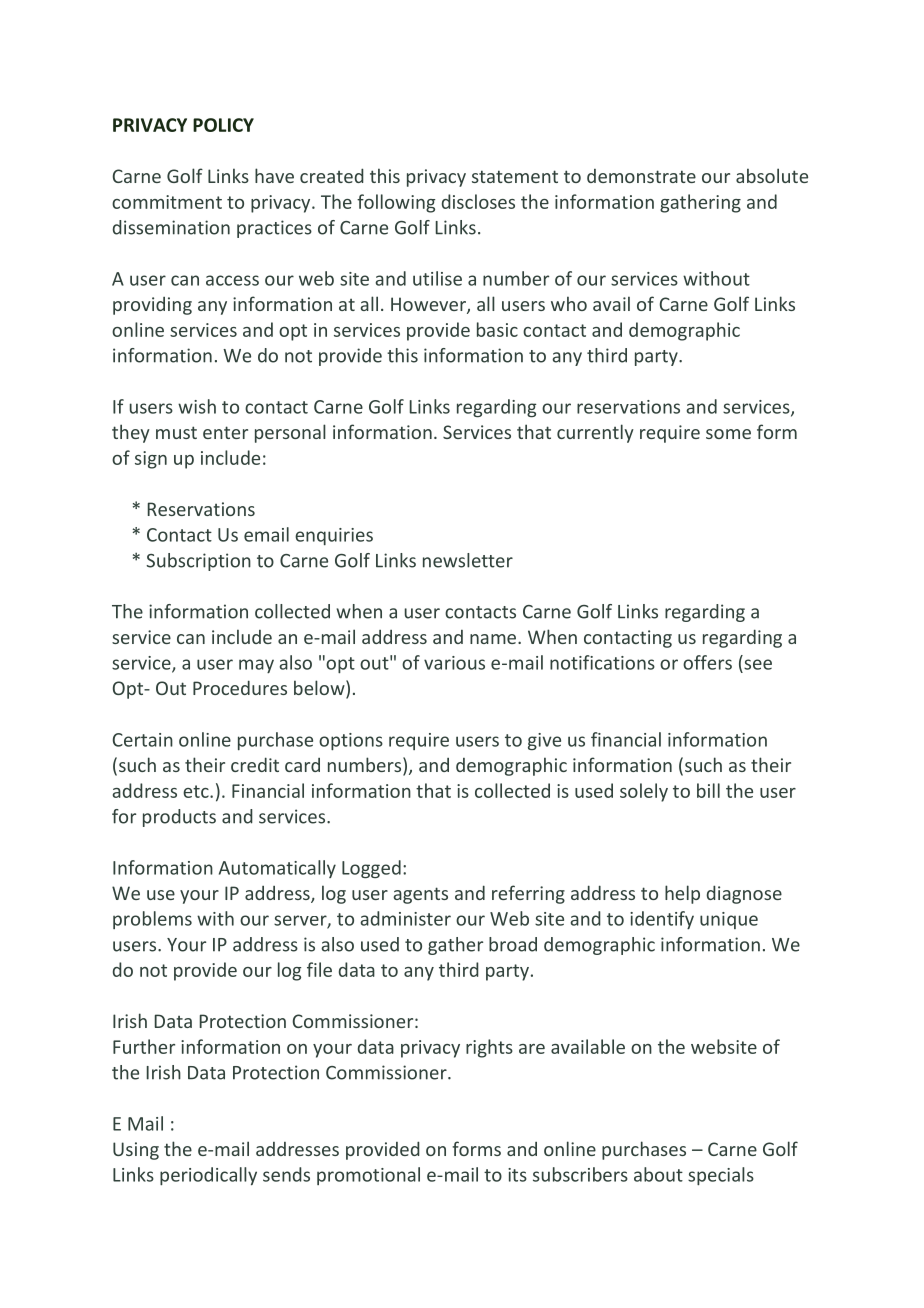 This screenshot has width=924, height=1308. Describe the element at coordinates (420, 895) in the screenshot. I see `agents` at that location.
